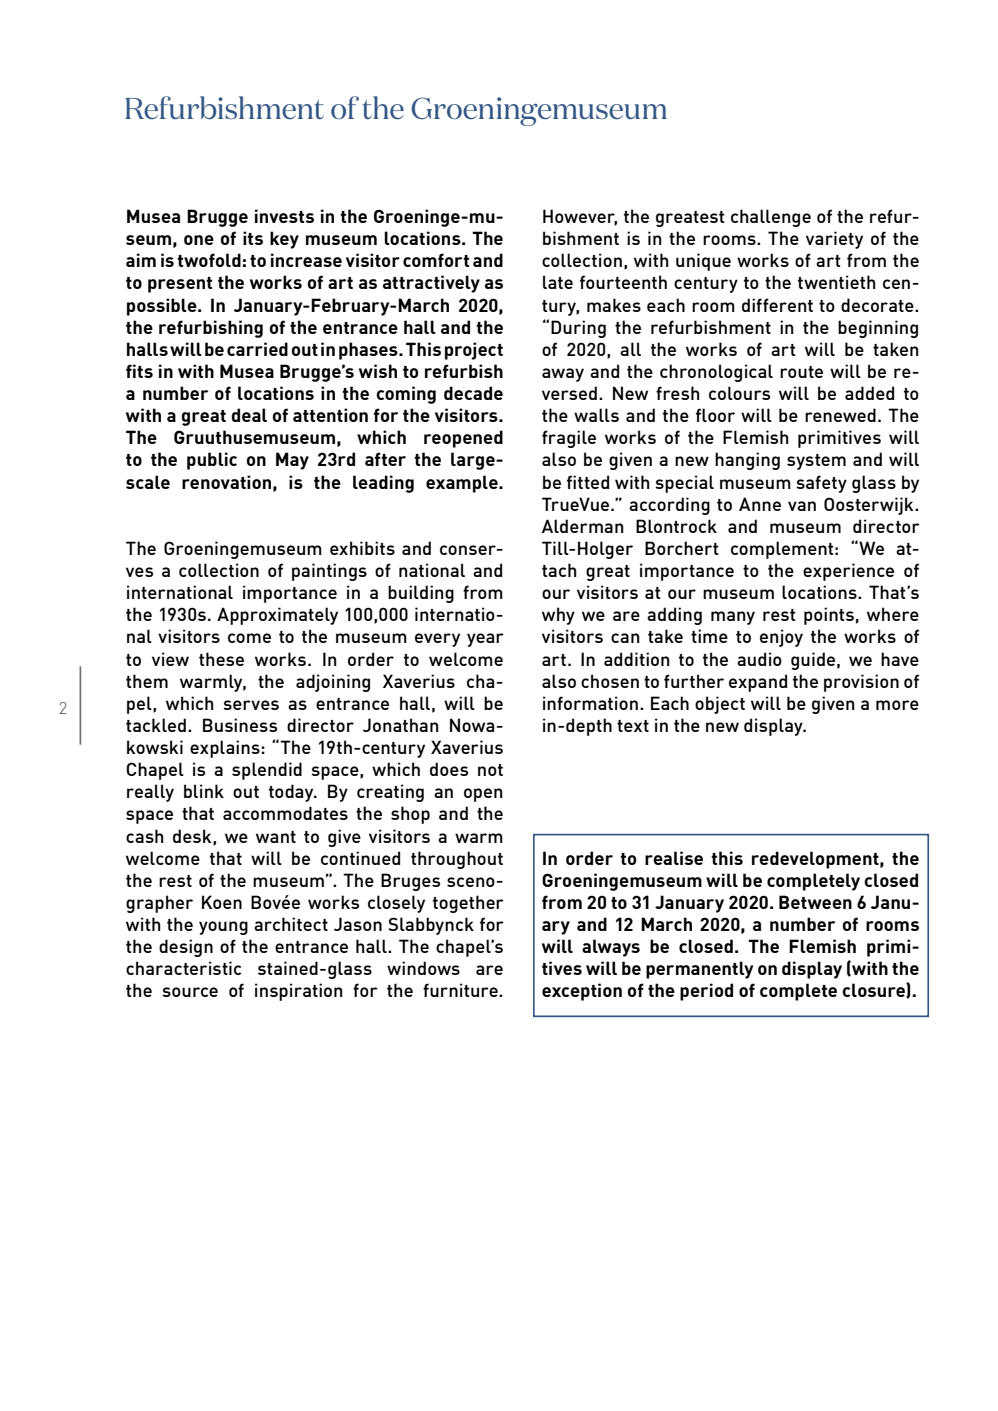  I want to click on Approximately, so click(277, 616).
